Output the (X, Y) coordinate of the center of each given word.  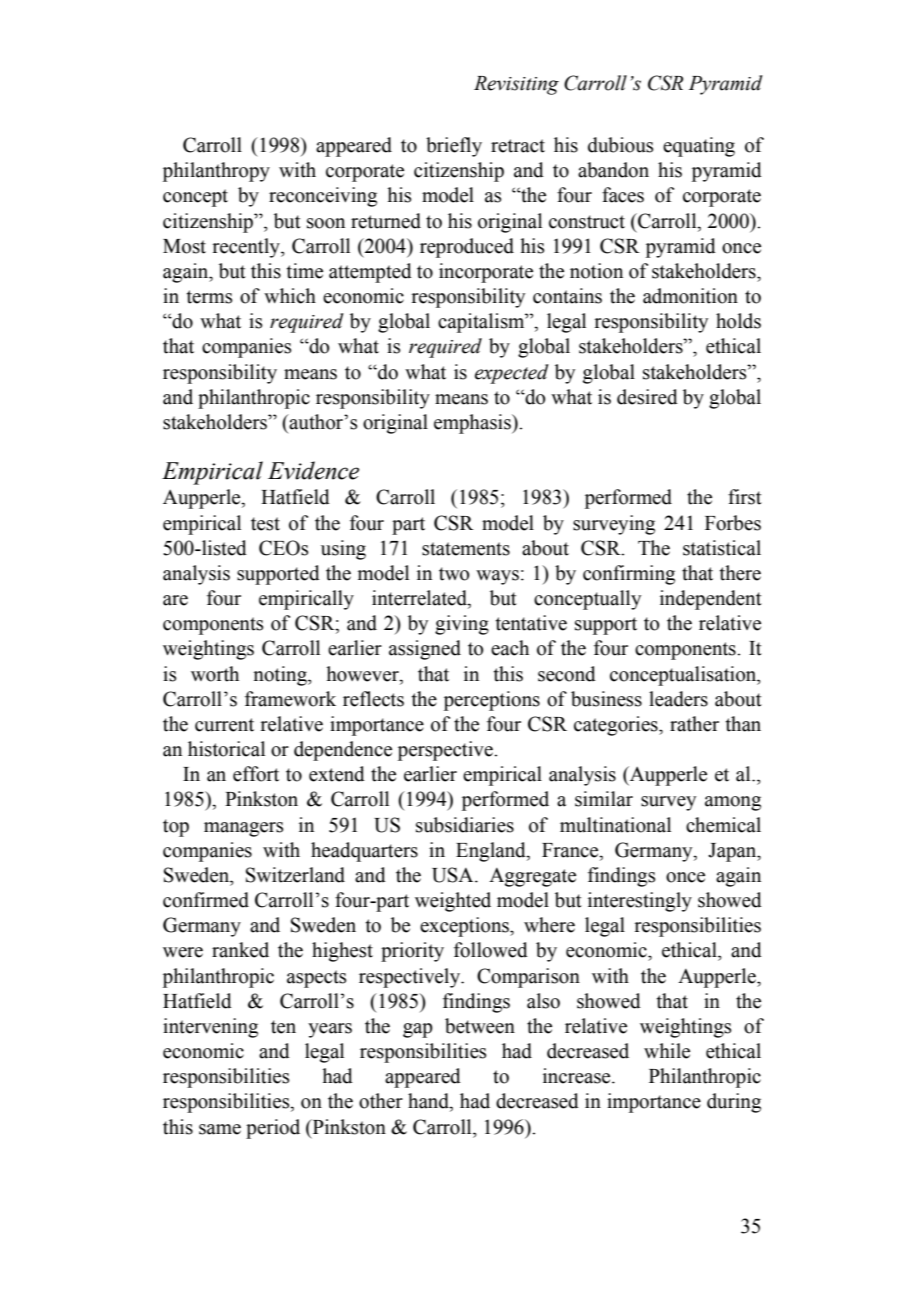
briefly (454, 147)
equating (699, 147)
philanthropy (216, 172)
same (220, 1129)
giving (462, 625)
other (381, 1101)
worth (215, 674)
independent (711, 600)
